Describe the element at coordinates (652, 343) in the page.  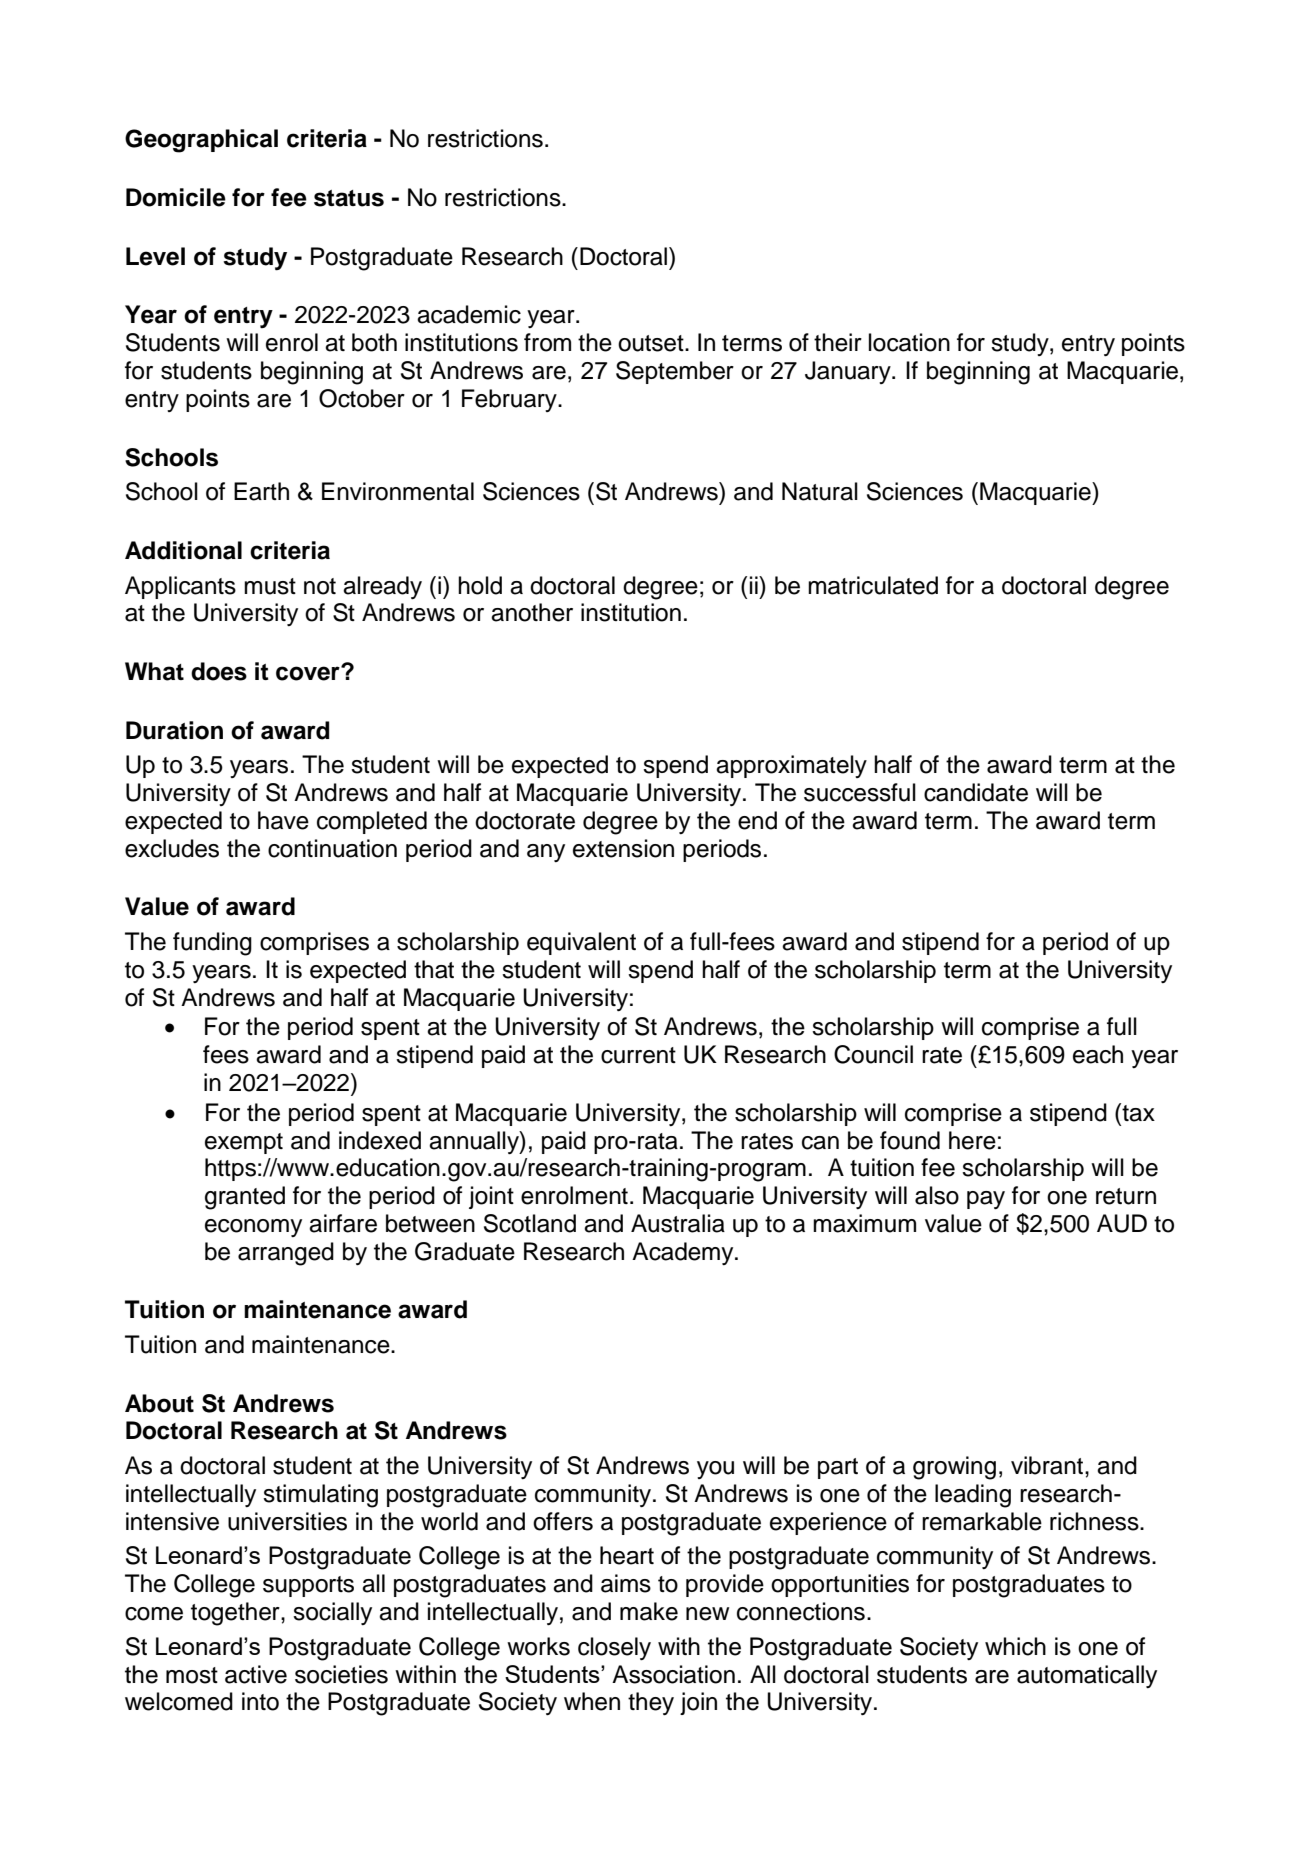
I see `outset` at that location.
